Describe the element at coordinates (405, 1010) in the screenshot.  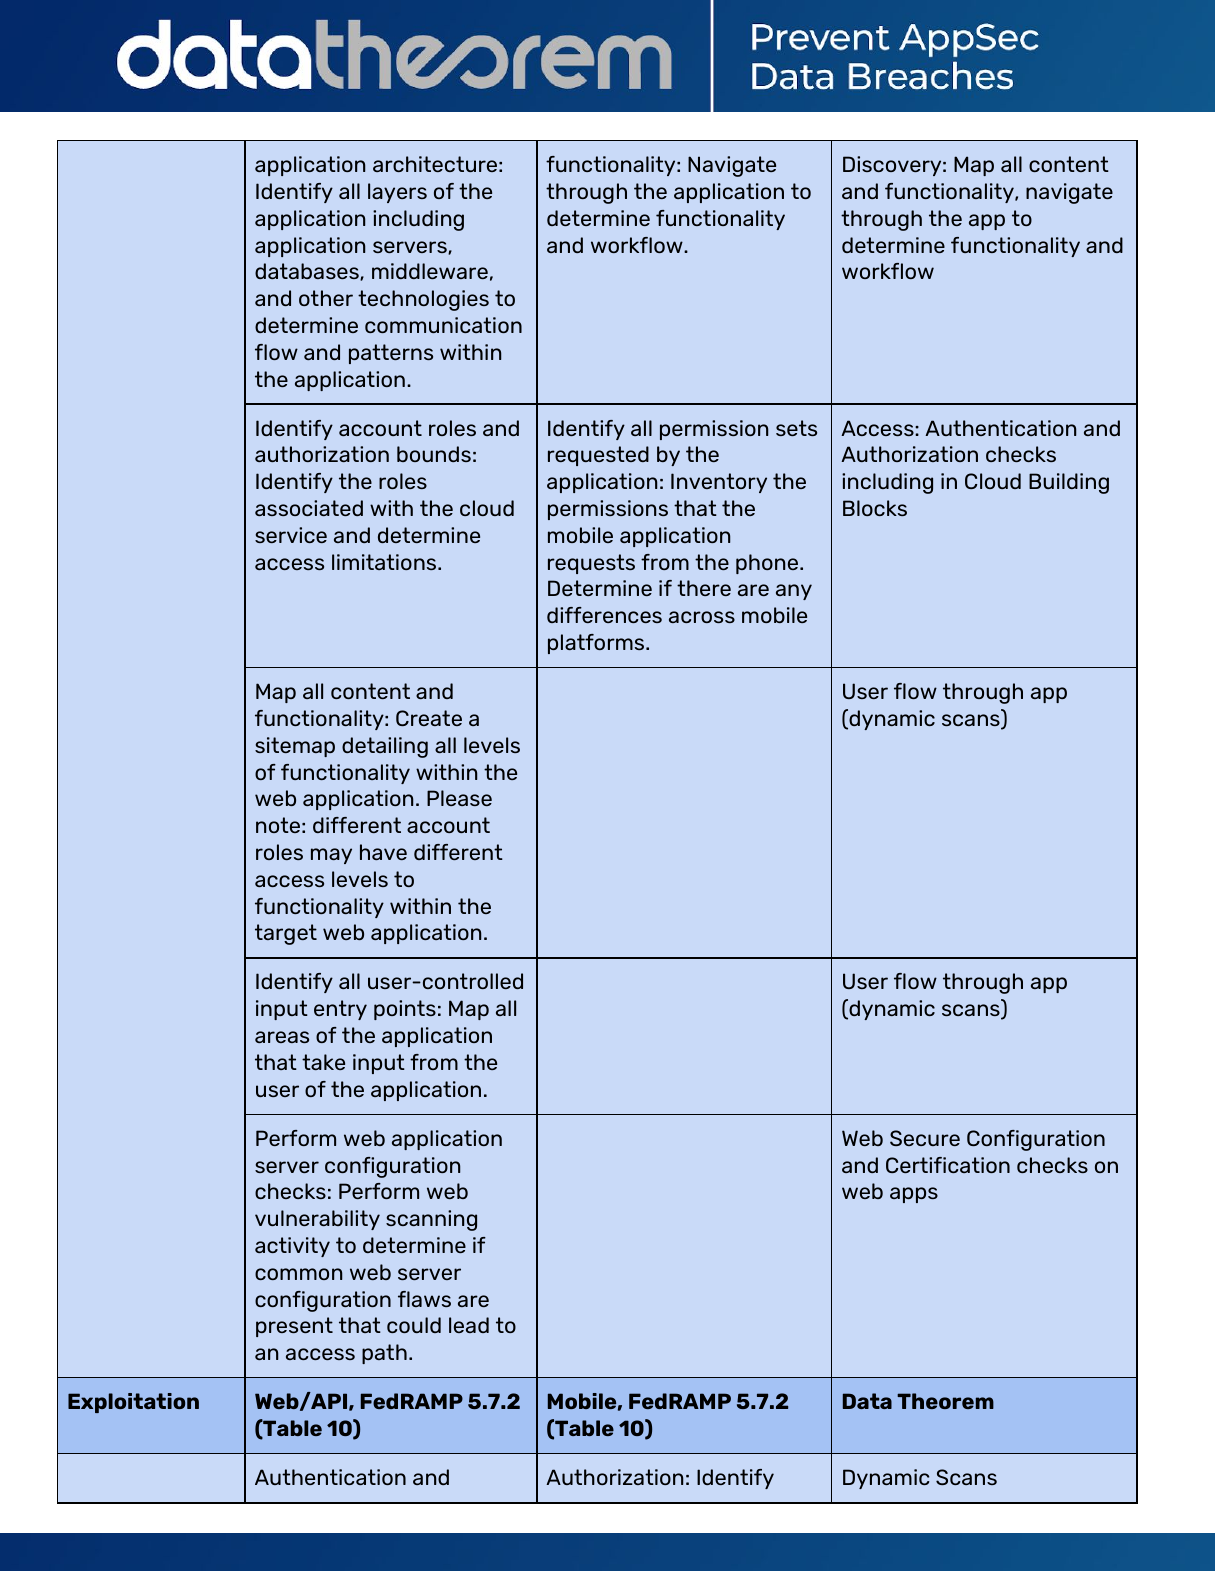
I see `points` at that location.
